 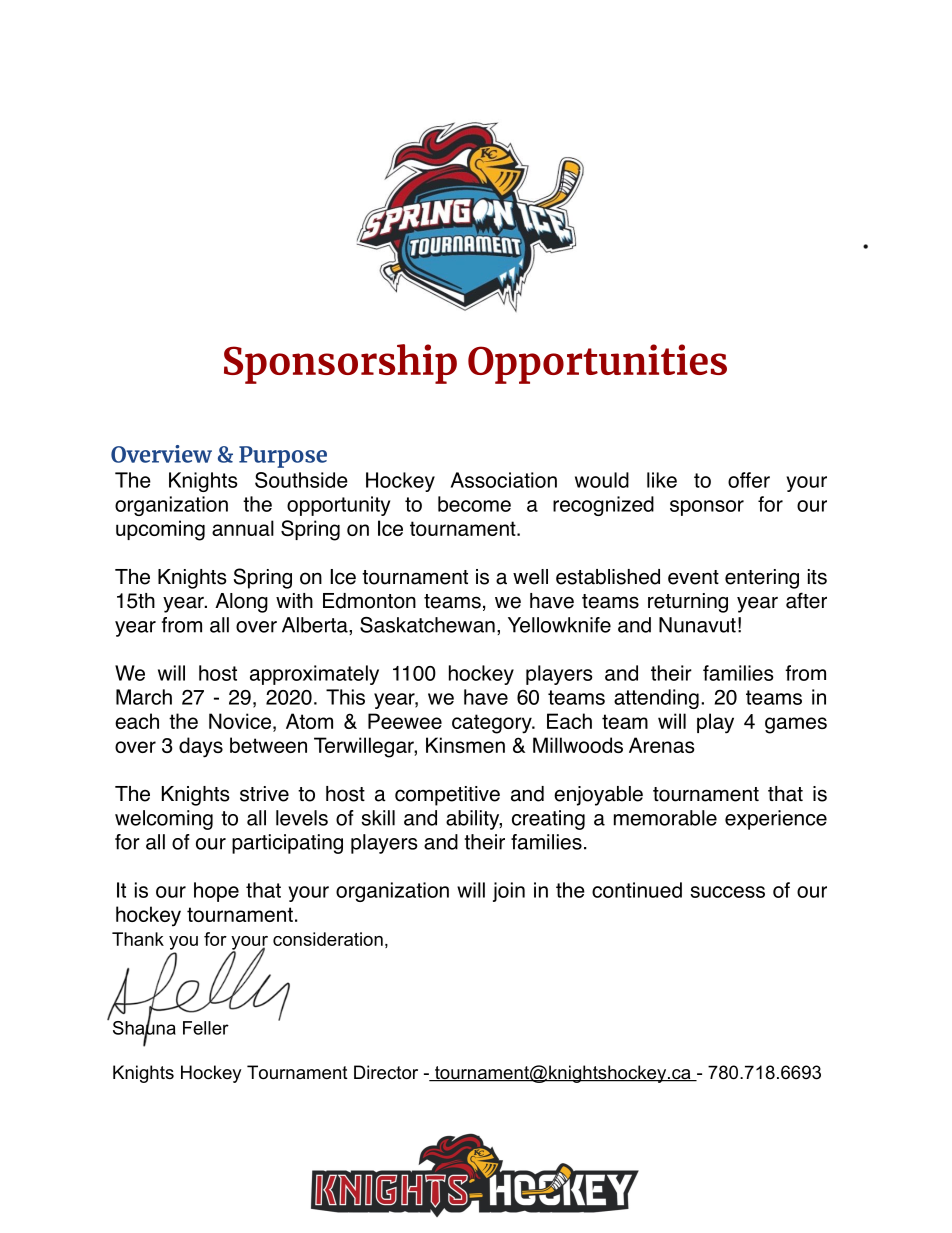 I want to click on Opportunities, so click(x=597, y=364).
